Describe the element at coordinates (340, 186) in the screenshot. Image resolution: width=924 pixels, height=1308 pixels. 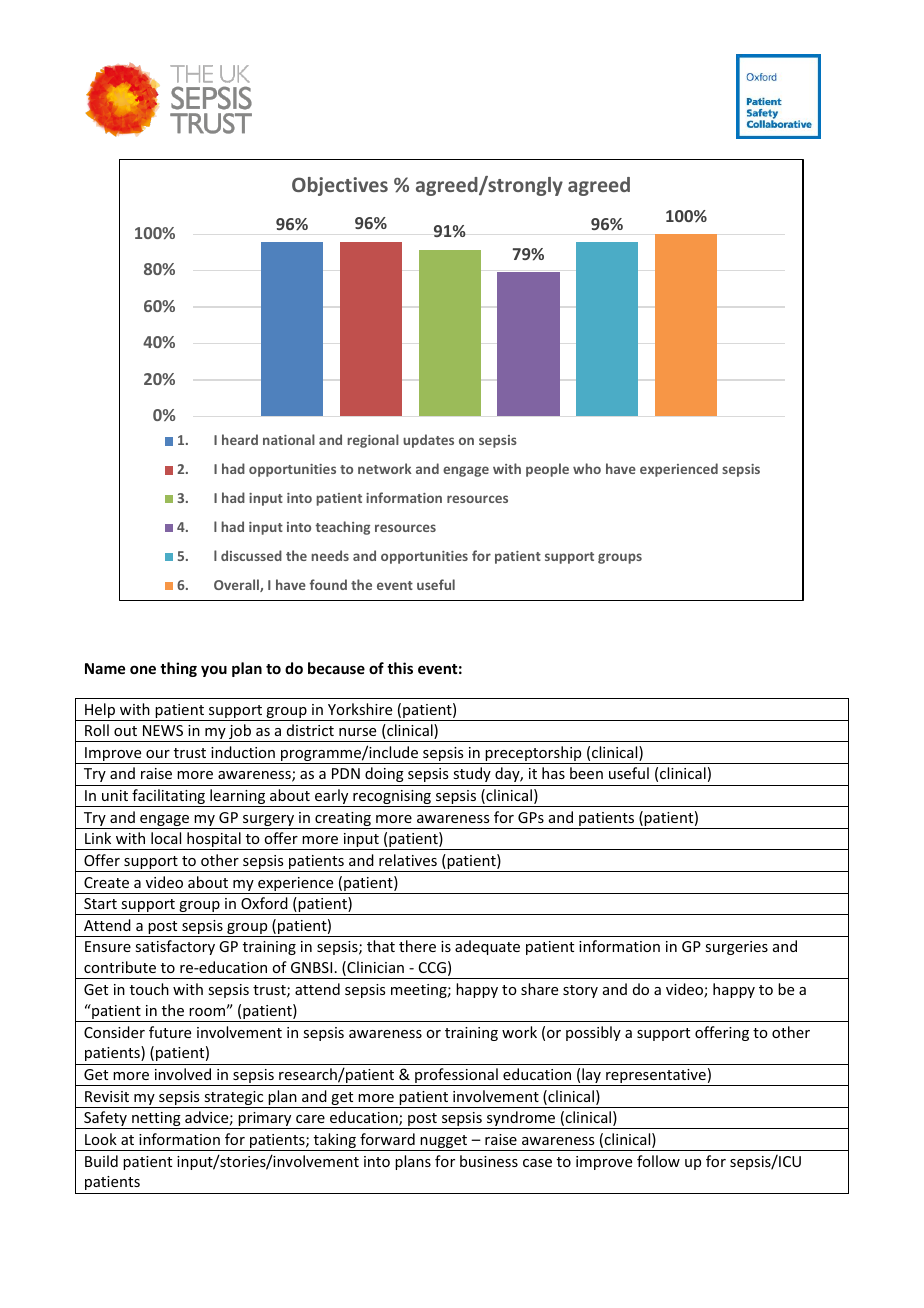
I see `Objectives` at that location.
